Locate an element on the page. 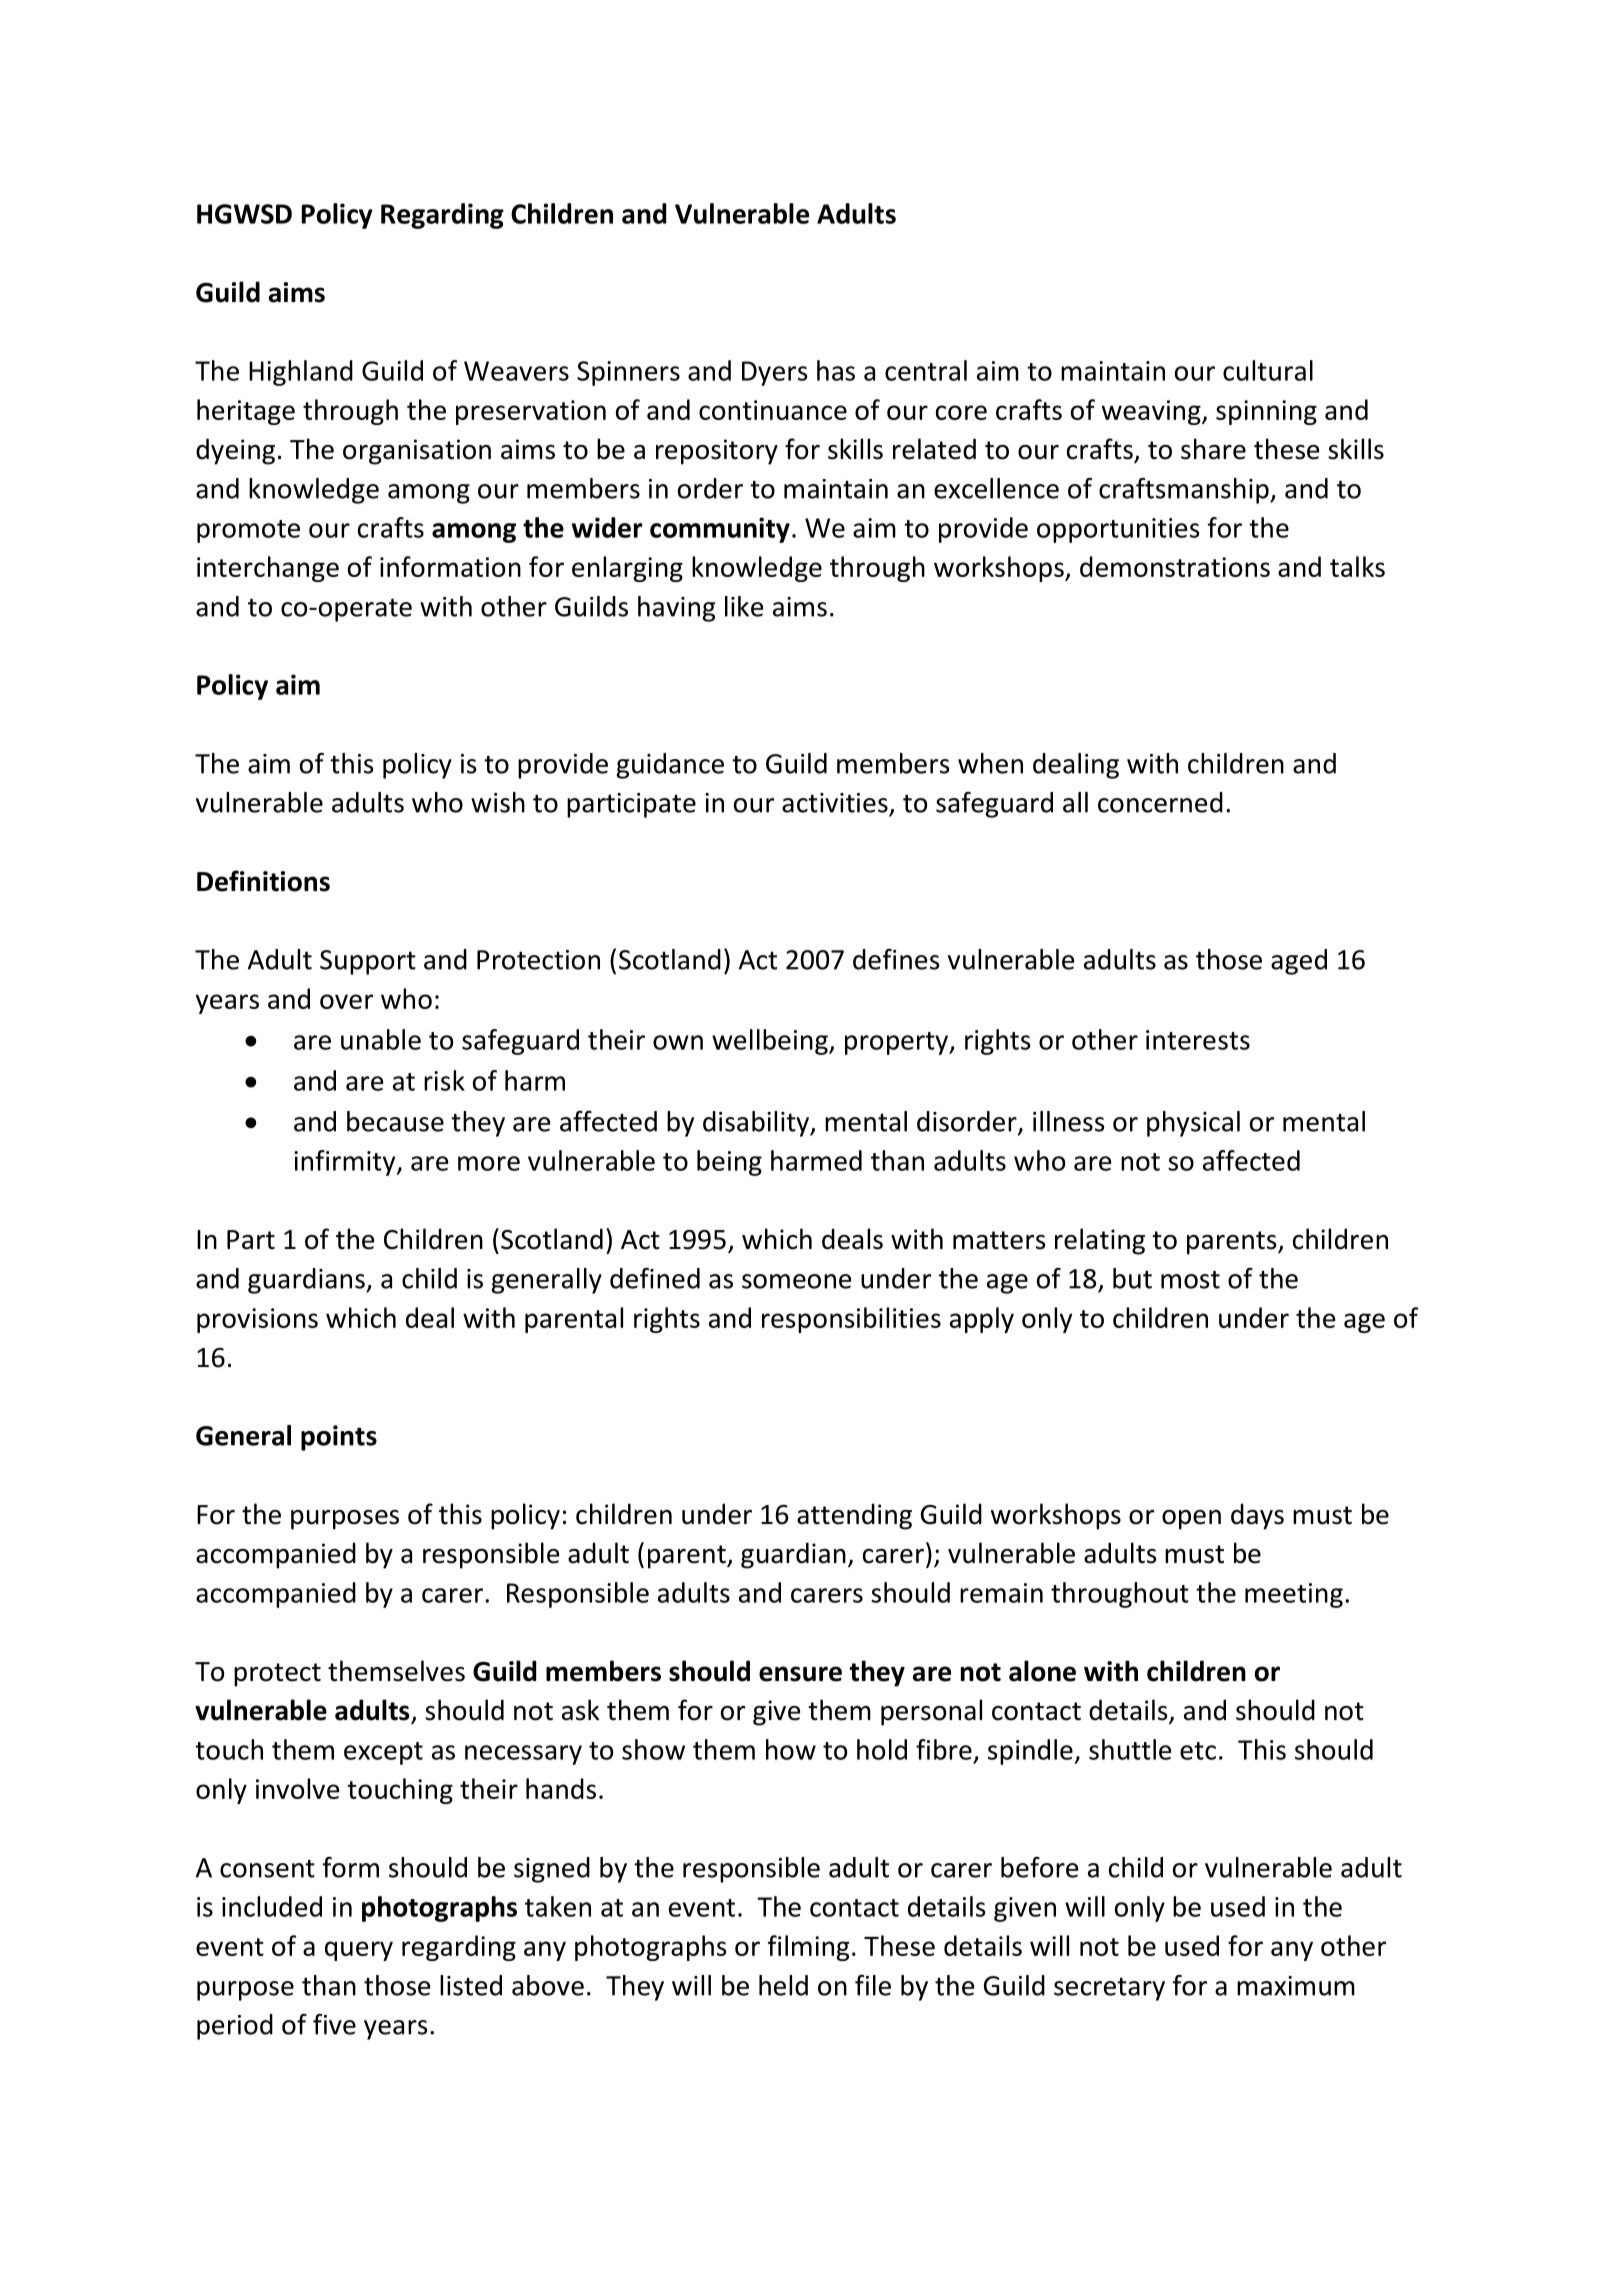  continuance is located at coordinates (773, 410).
